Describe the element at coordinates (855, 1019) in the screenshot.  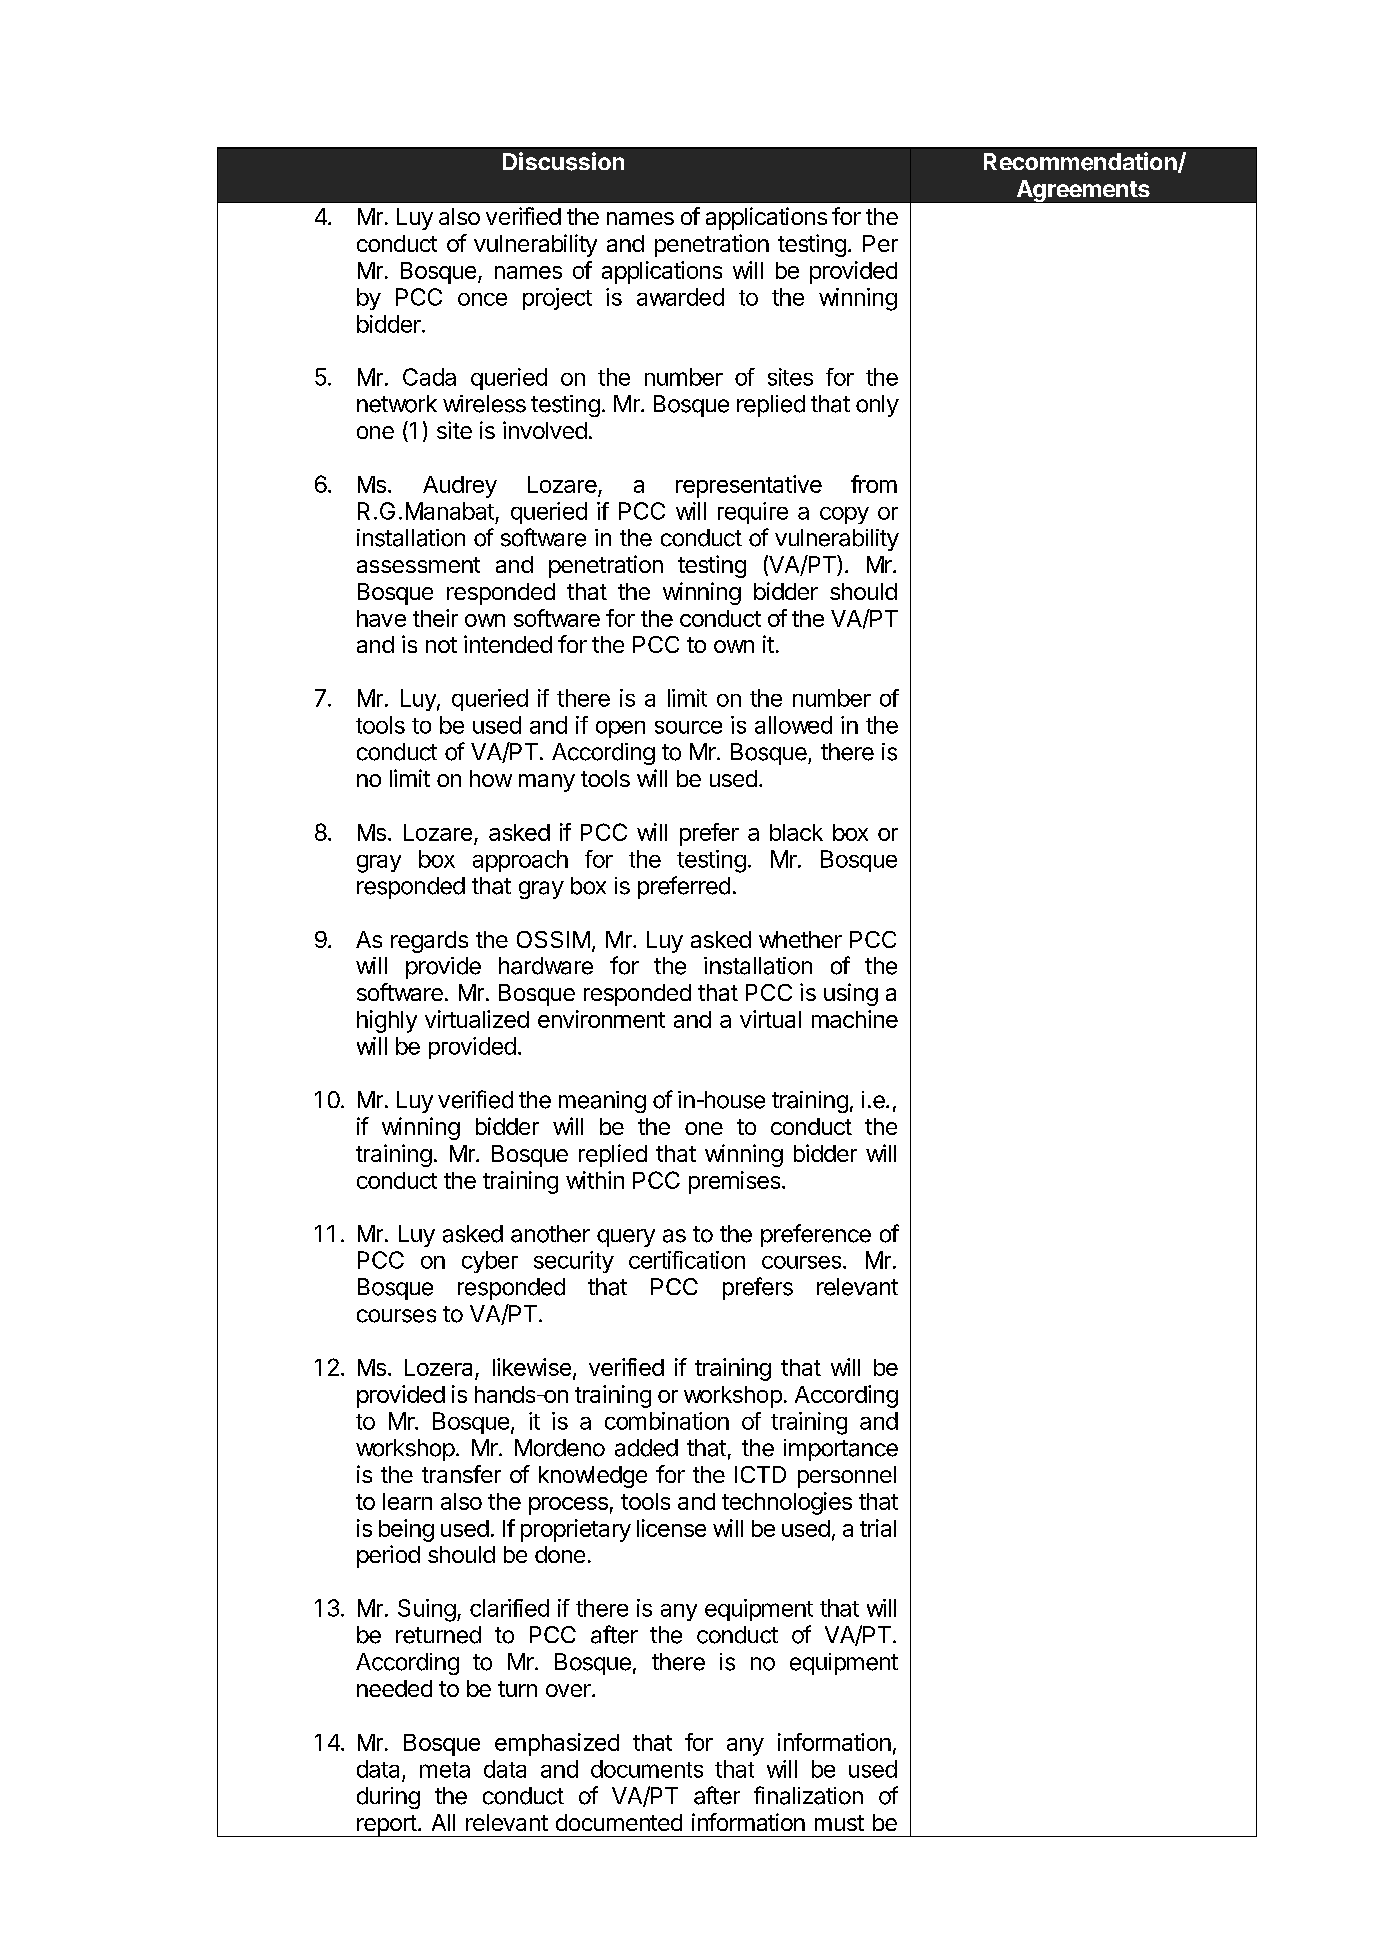
I see `machine` at that location.
